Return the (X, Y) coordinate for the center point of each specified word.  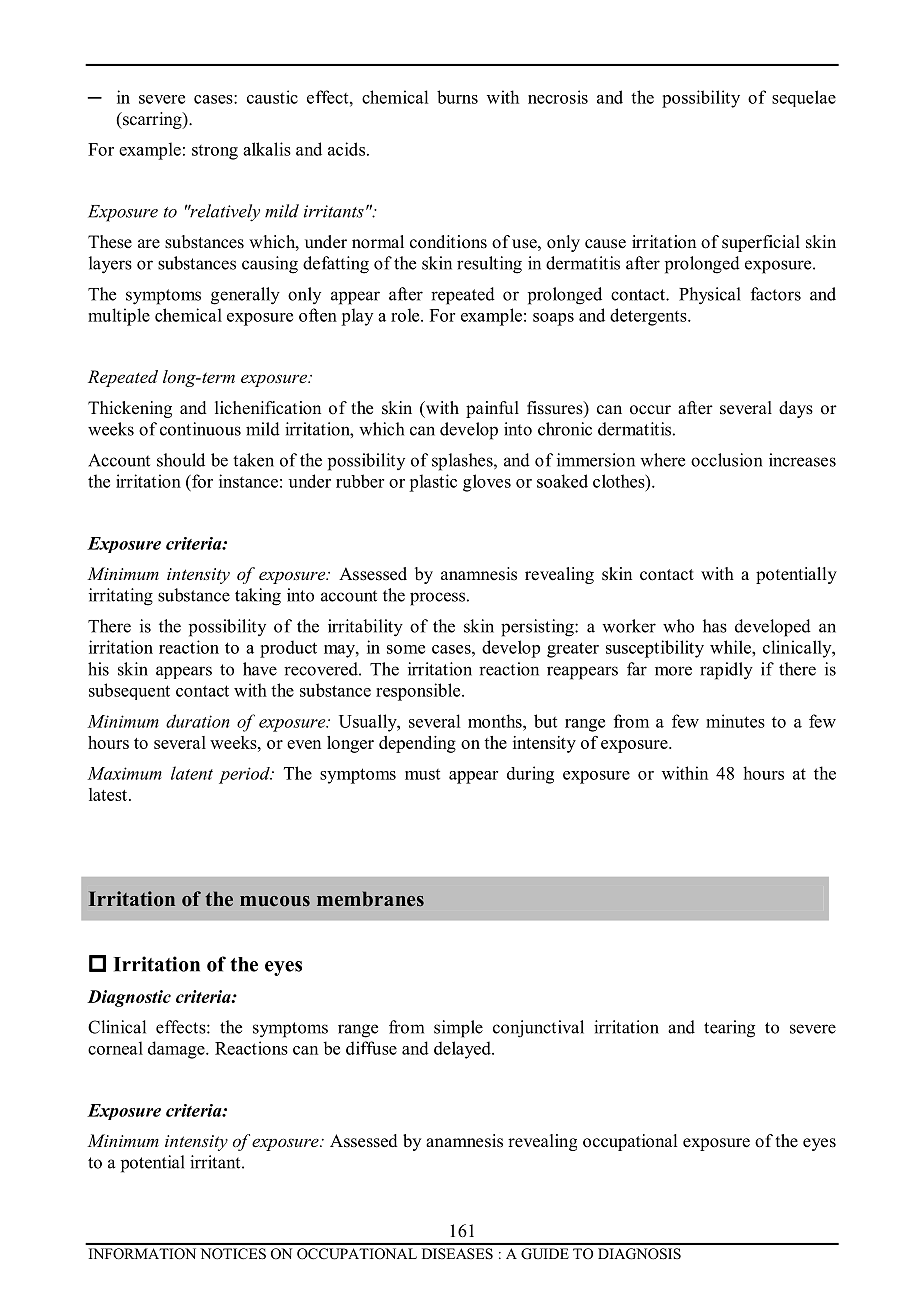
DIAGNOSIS (639, 1253)
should (181, 460)
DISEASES (457, 1253)
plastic (433, 483)
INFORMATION (142, 1253)
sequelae (804, 98)
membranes (370, 899)
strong (215, 152)
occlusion (726, 460)
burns (457, 97)
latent (192, 773)
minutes (735, 721)
